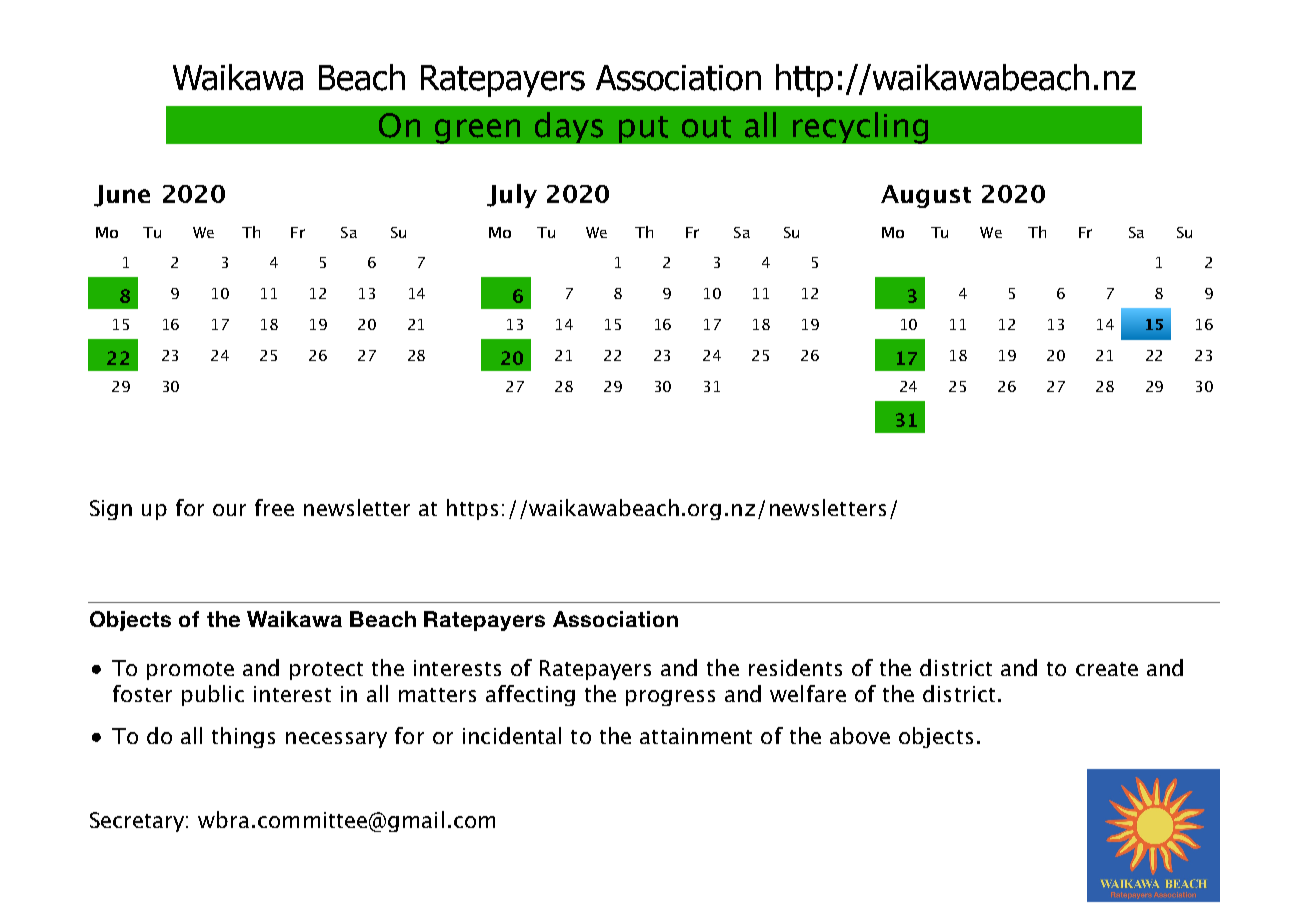 This screenshot has height=924, width=1308. What do you see at coordinates (512, 196) in the screenshot?
I see `July` at bounding box center [512, 196].
